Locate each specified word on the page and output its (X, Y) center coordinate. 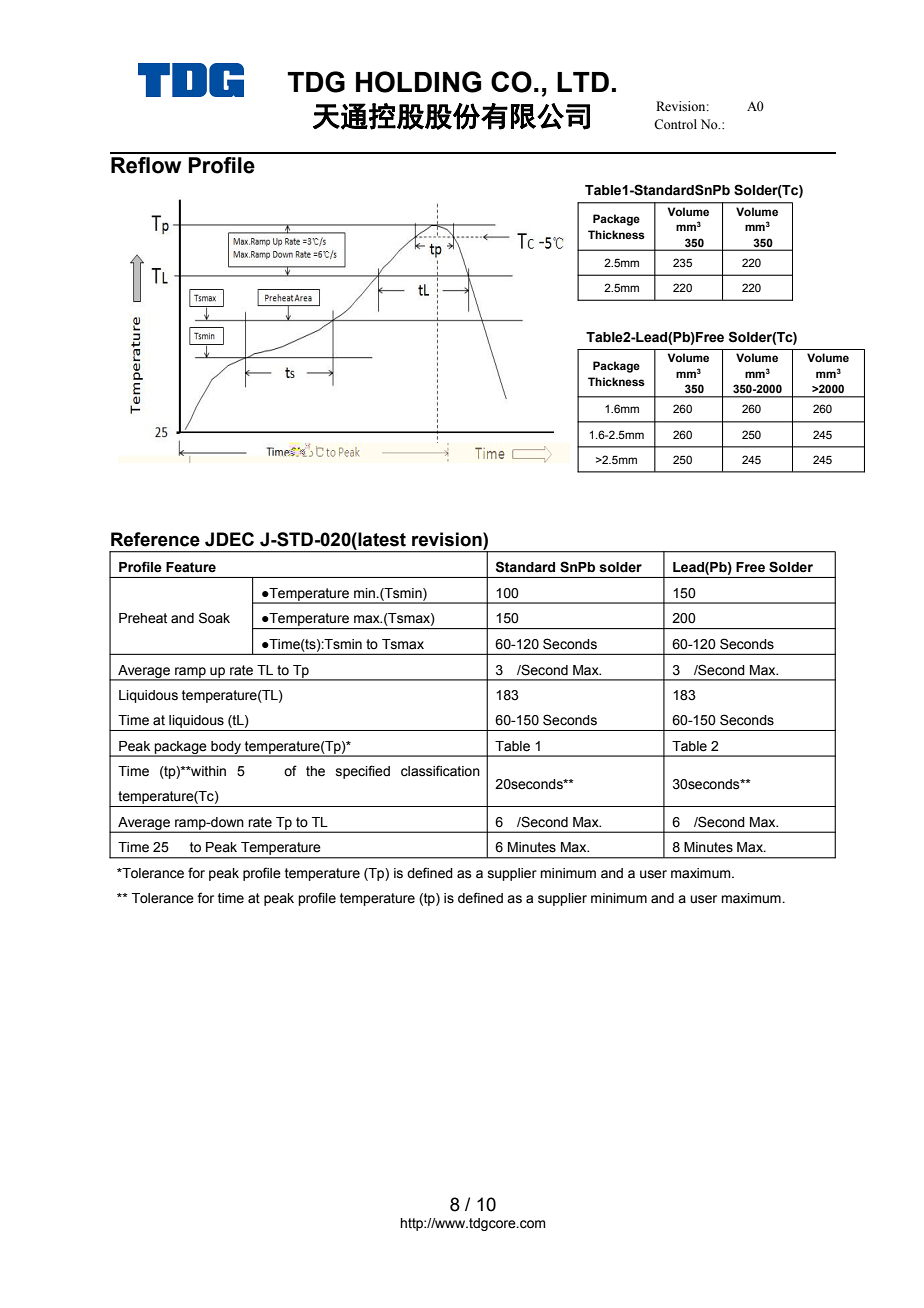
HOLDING (418, 82)
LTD (583, 82)
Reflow (146, 165)
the (315, 771)
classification (440, 771)
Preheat (143, 618)
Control (675, 124)
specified (363, 772)
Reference (155, 539)
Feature (191, 567)
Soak (214, 618)
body (226, 748)
